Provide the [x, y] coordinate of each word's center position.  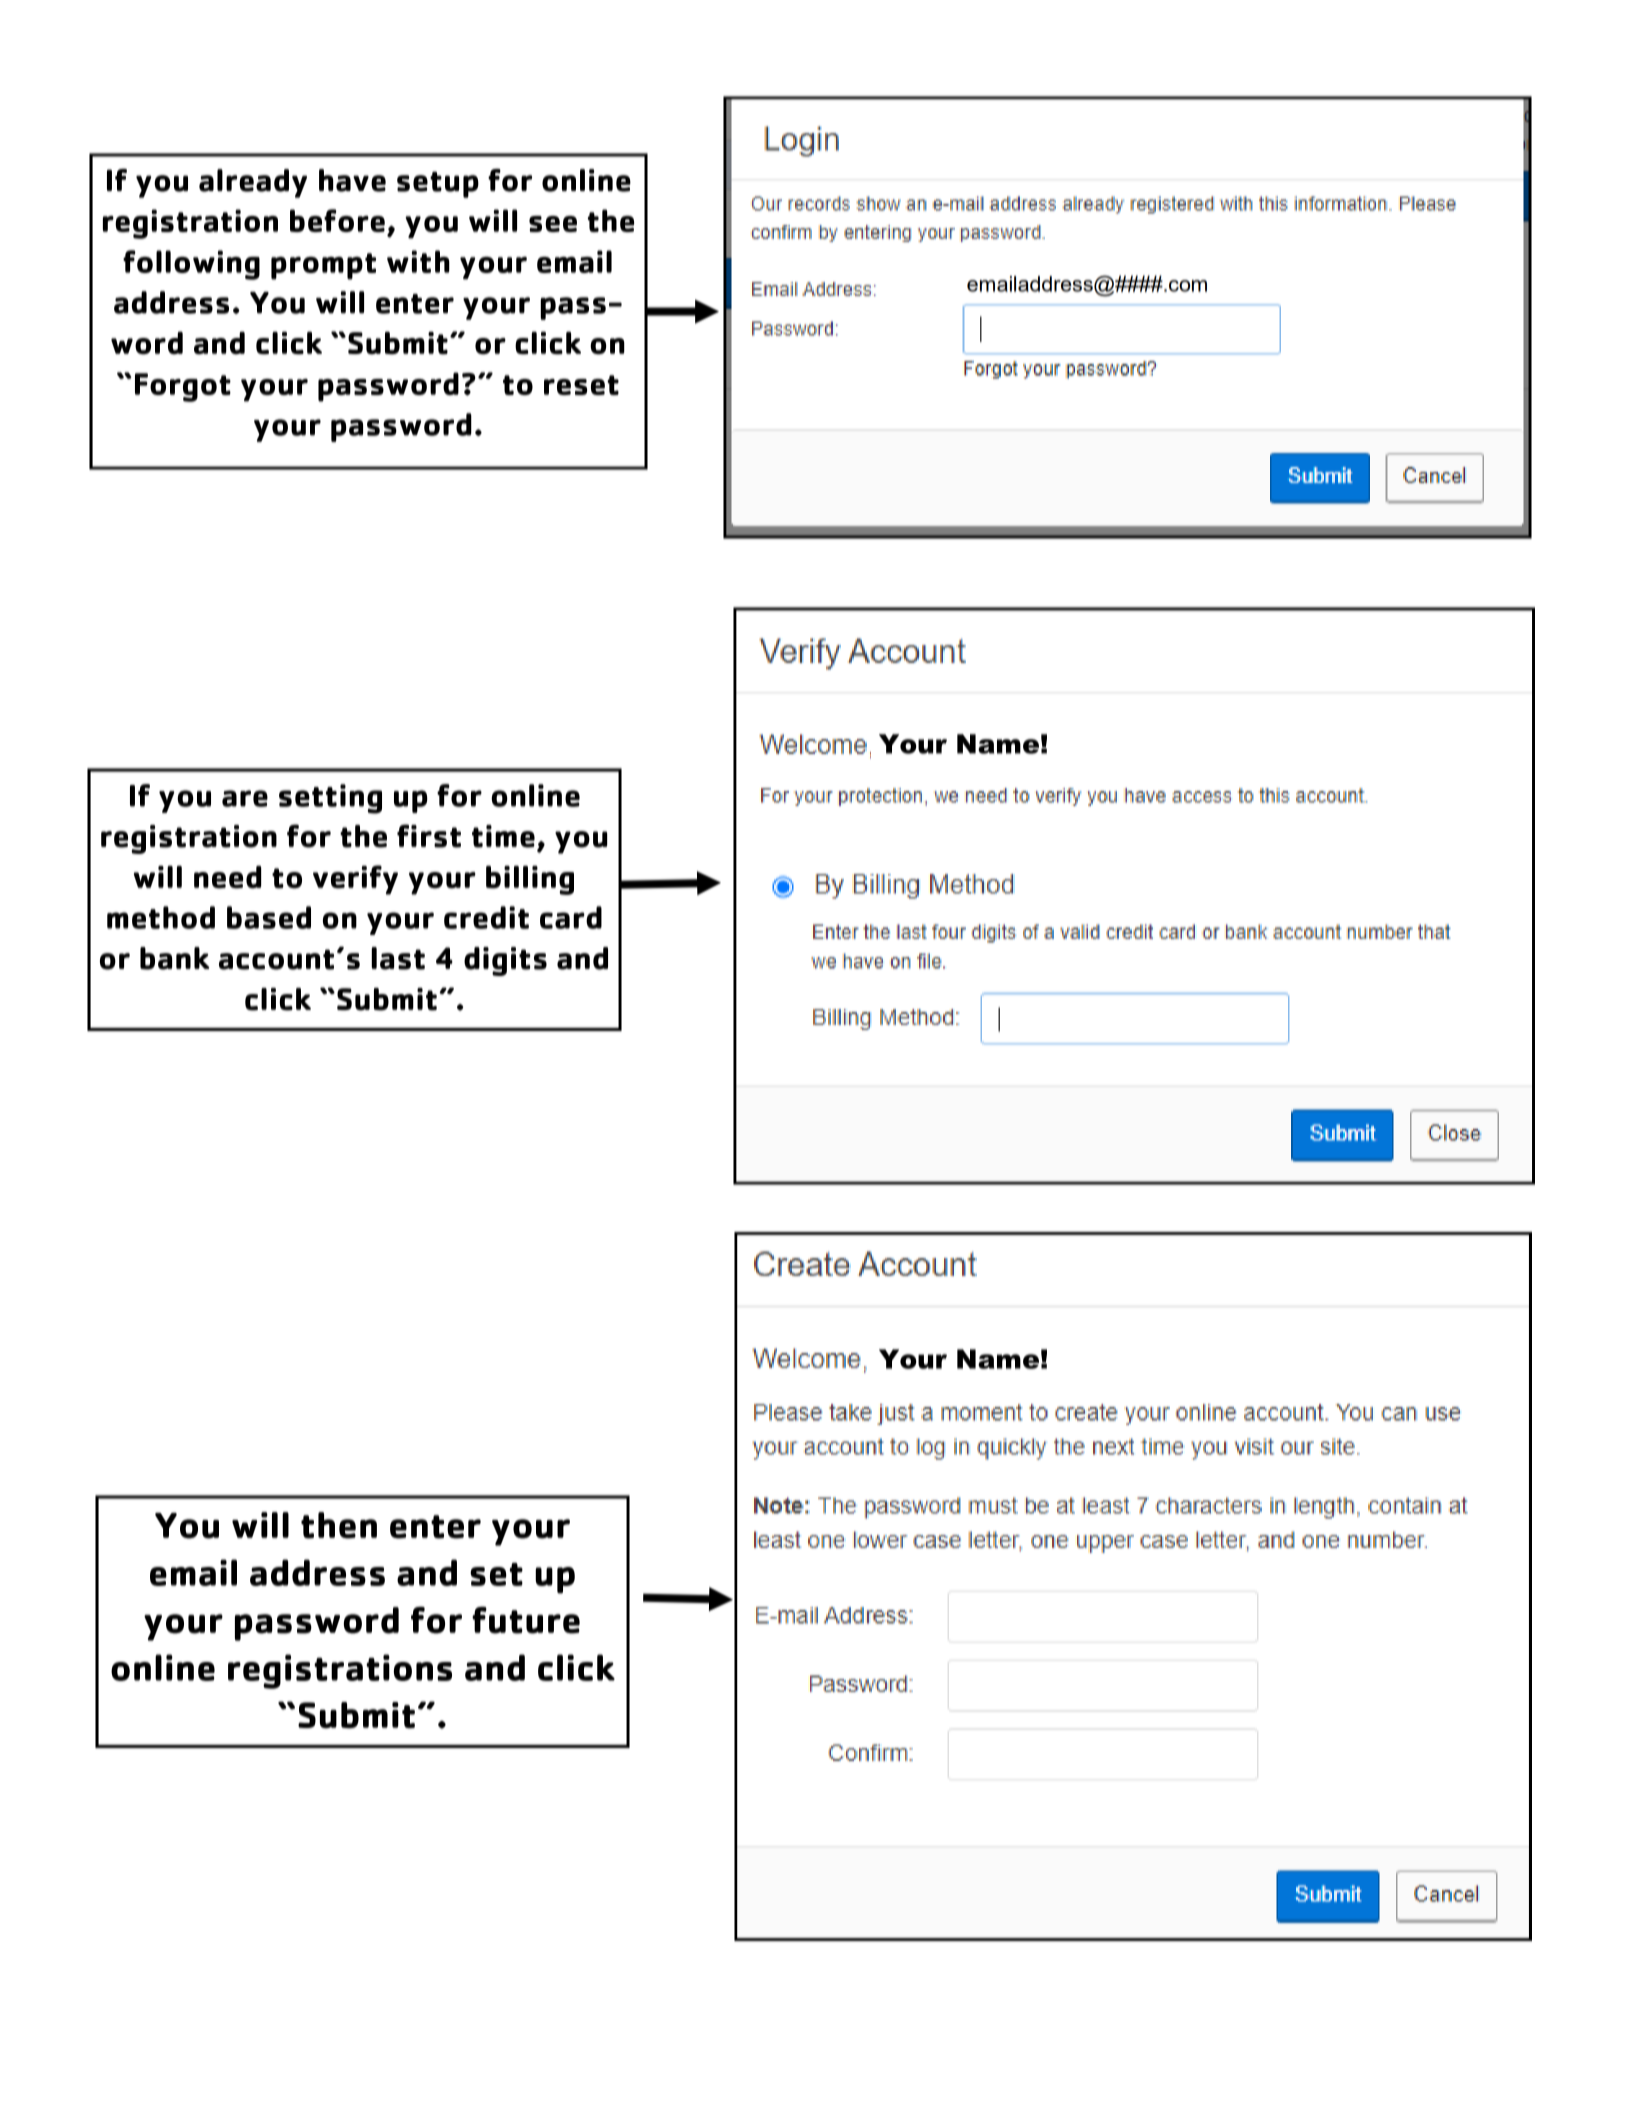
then [339, 1525]
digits [505, 961]
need [227, 877]
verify [355, 880]
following [191, 265]
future [526, 1620]
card [571, 917]
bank [175, 958]
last [398, 958]
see [553, 224]
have [352, 180]
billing [530, 880]
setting [330, 799]
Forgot [183, 387]
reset [581, 385]
